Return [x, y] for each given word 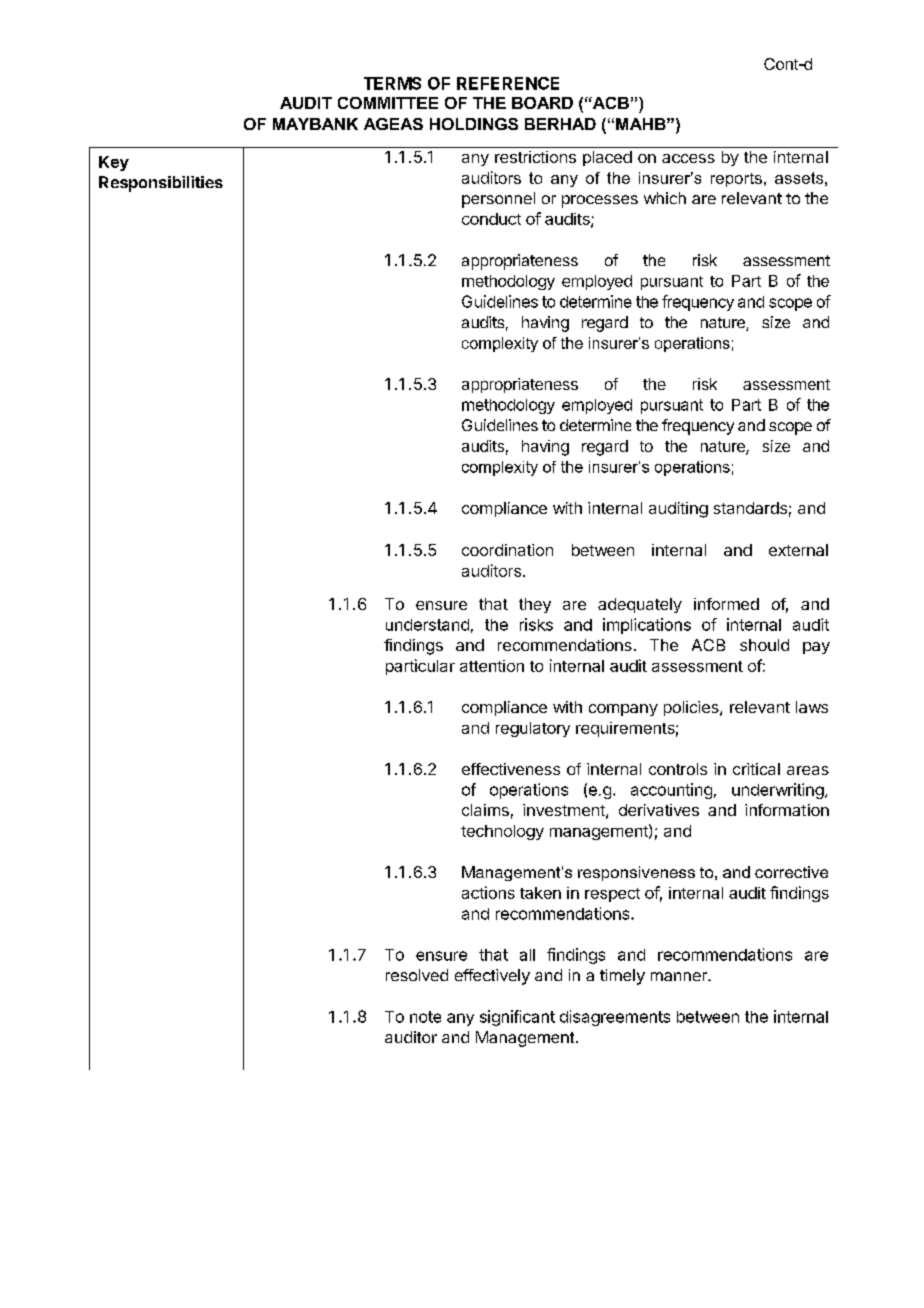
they [535, 605]
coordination [507, 550]
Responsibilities [161, 184]
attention [492, 666]
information [787, 810]
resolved [417, 975]
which [665, 198]
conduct [491, 219]
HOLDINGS [474, 124]
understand [427, 625]
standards [750, 508]
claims [485, 810]
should [764, 645]
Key [114, 163]
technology [502, 832]
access [688, 158]
